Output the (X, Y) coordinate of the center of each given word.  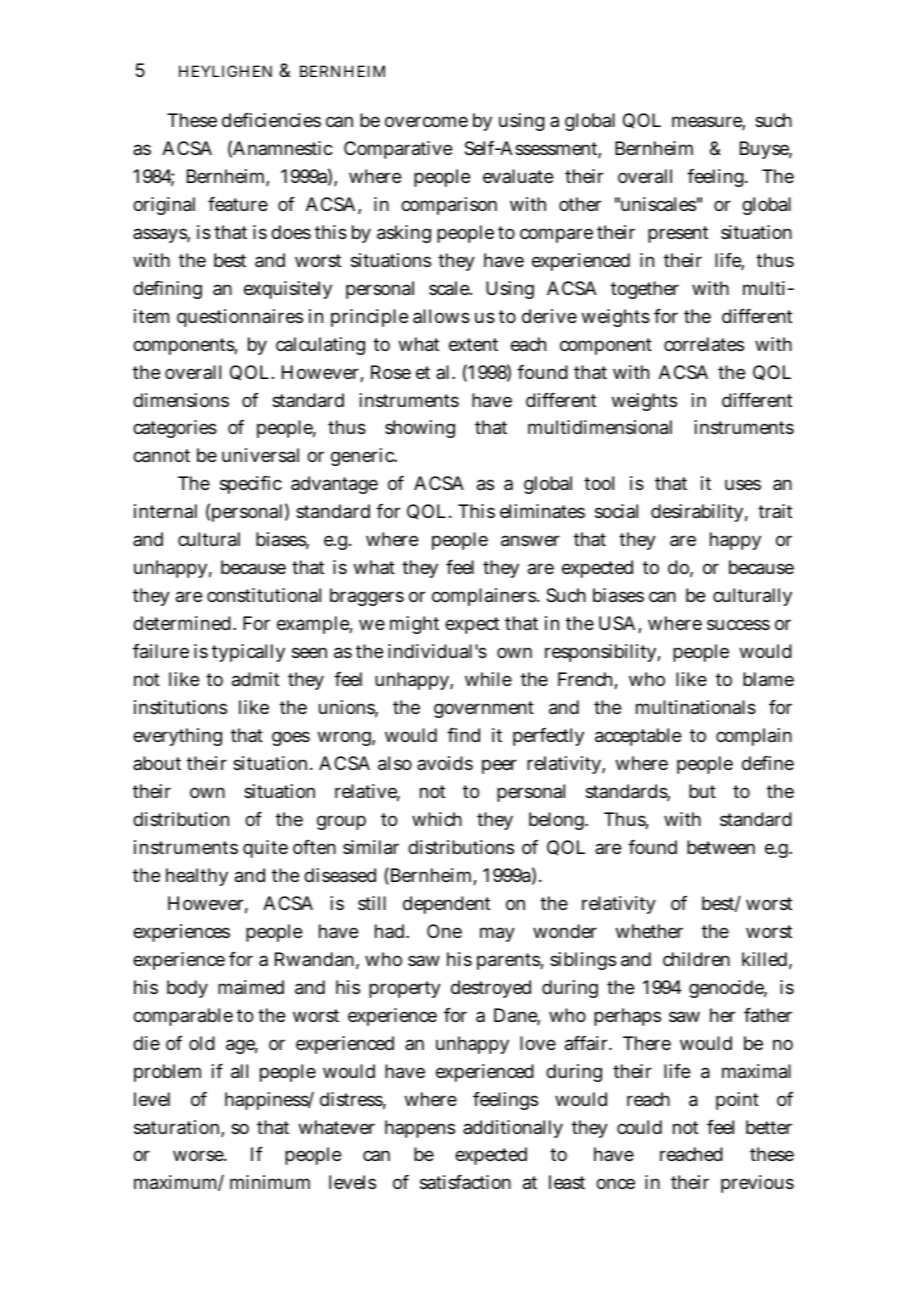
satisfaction (465, 1182)
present (678, 234)
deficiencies (271, 120)
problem (167, 1073)
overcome (426, 121)
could (639, 1127)
